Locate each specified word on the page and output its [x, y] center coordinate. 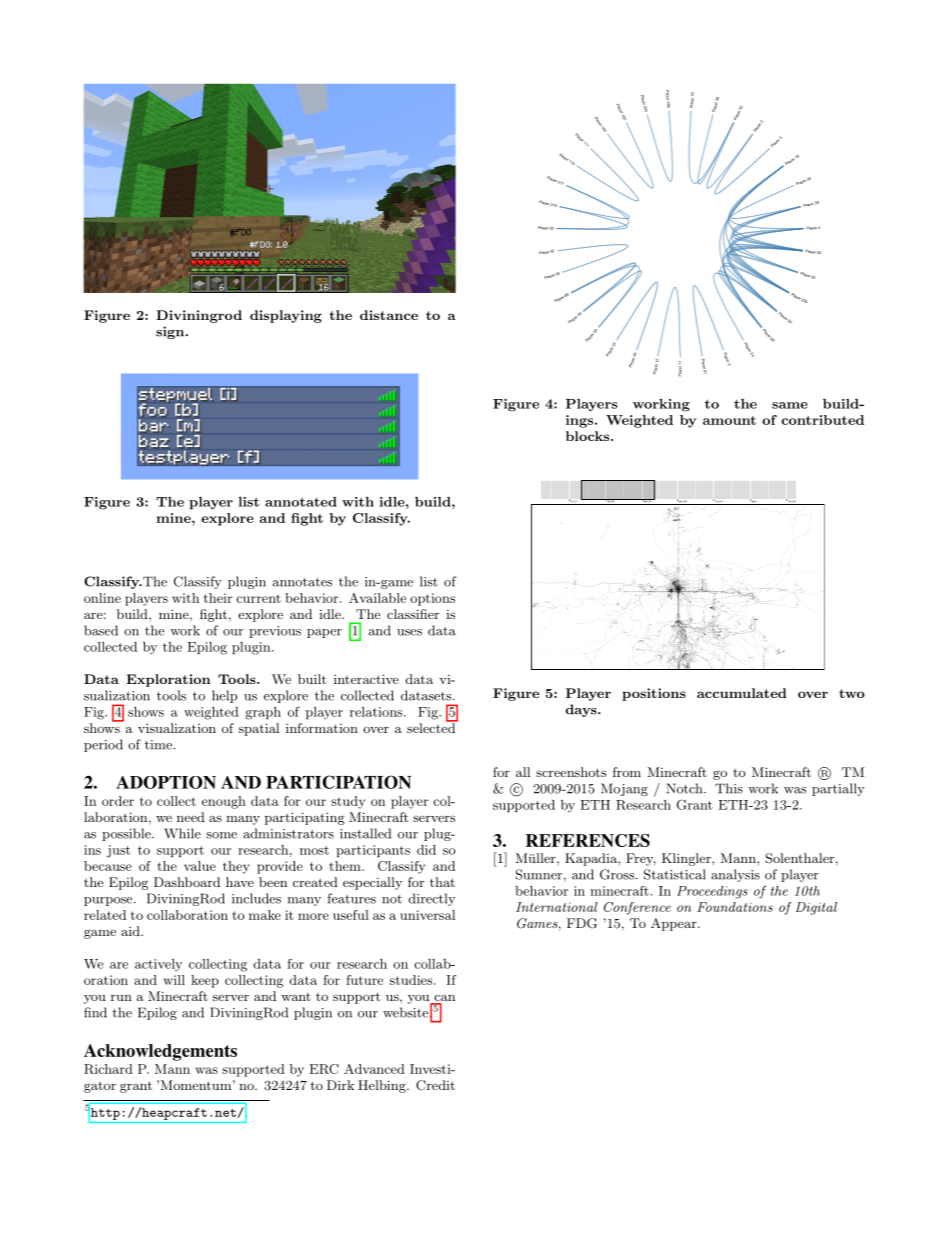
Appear [675, 924]
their [218, 598]
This [729, 788]
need [191, 817]
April [754, 502]
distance [389, 315]
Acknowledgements [160, 1052]
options [432, 599]
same [790, 405]
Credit [435, 1085]
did [426, 850]
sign [171, 332]
